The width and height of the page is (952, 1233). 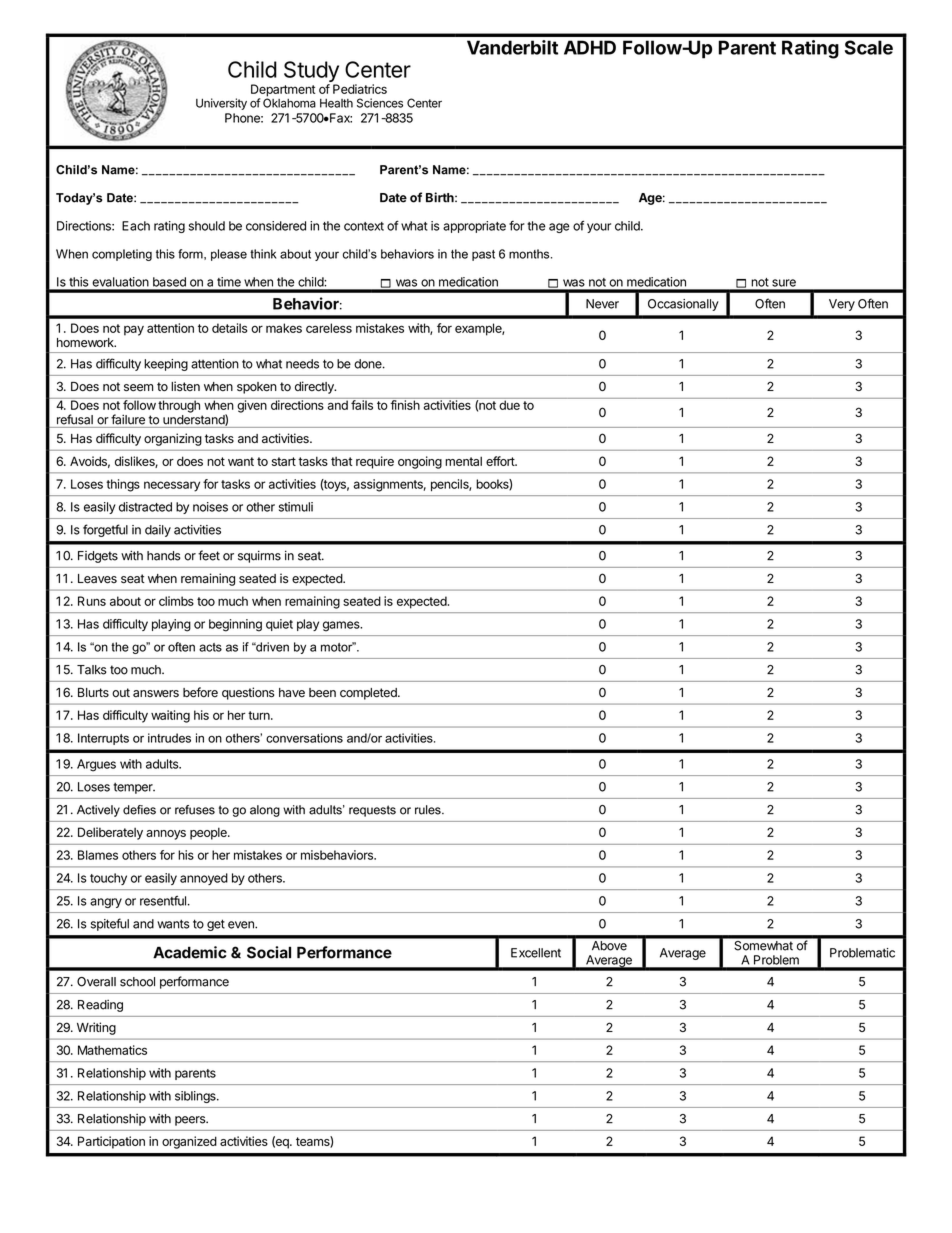 What do you see at coordinates (509, 404) in the page?
I see `due` at bounding box center [509, 404].
